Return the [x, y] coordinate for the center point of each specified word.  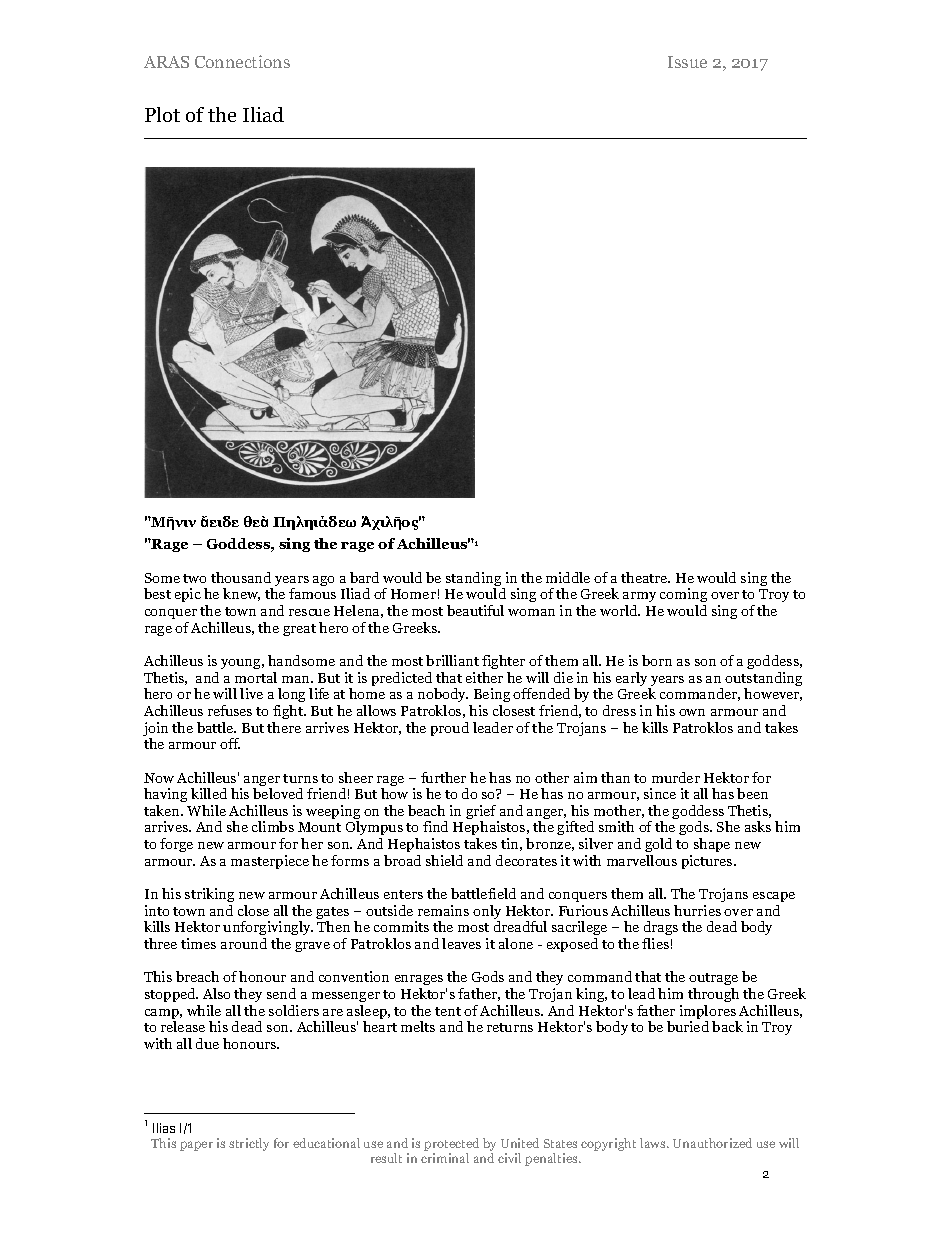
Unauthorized [712, 1143]
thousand [241, 577]
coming [683, 597]
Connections [242, 61]
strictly [249, 1144]
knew [241, 594]
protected [451, 1146]
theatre [645, 577]
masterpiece [270, 862]
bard [364, 577]
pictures [708, 862]
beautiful [475, 610]
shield [444, 860]
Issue [687, 62]
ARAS [166, 62]
